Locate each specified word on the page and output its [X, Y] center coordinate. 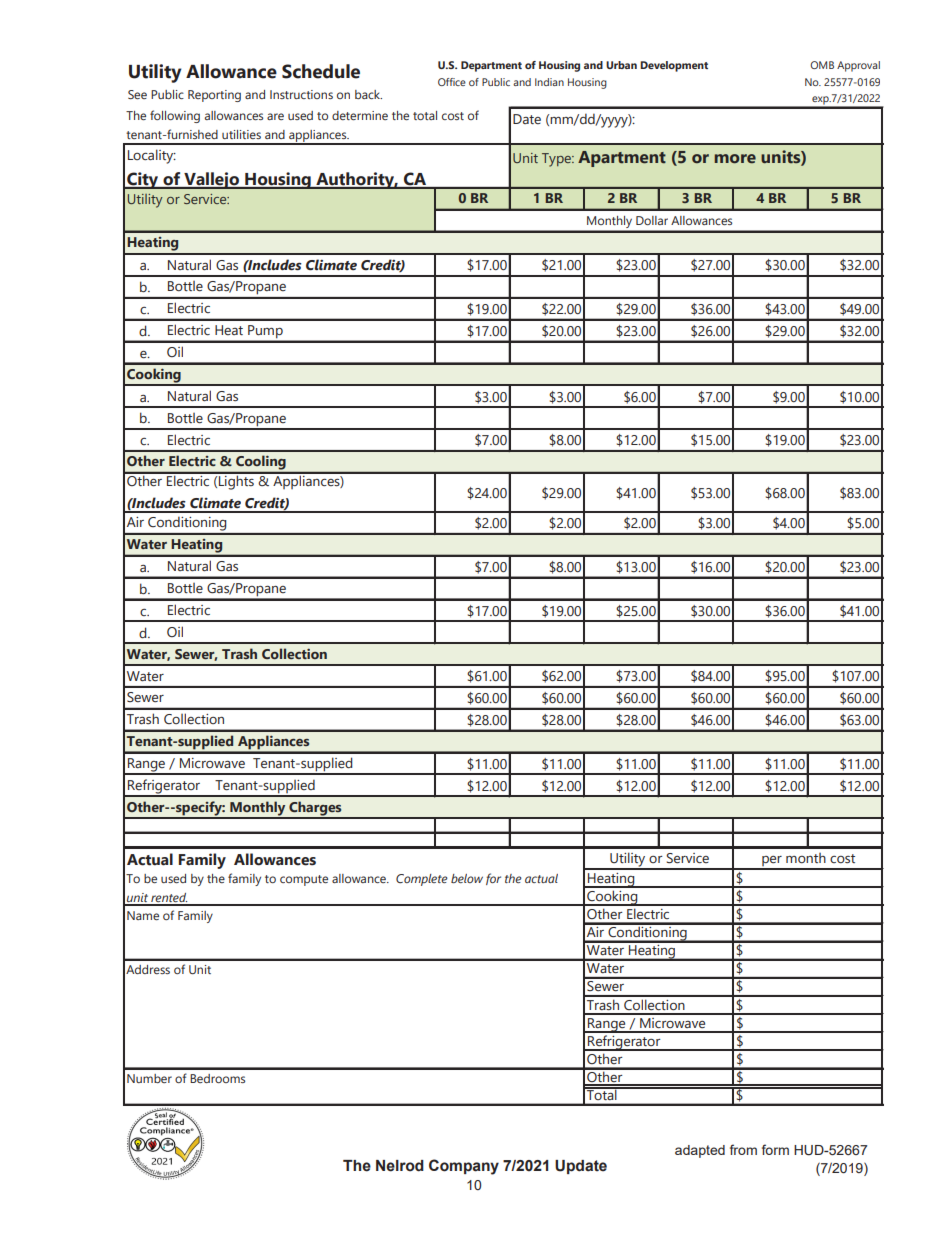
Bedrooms [217, 1078]
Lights [236, 481]
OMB [822, 65]
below [467, 878]
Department [491, 66]
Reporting [214, 96]
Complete [422, 880]
